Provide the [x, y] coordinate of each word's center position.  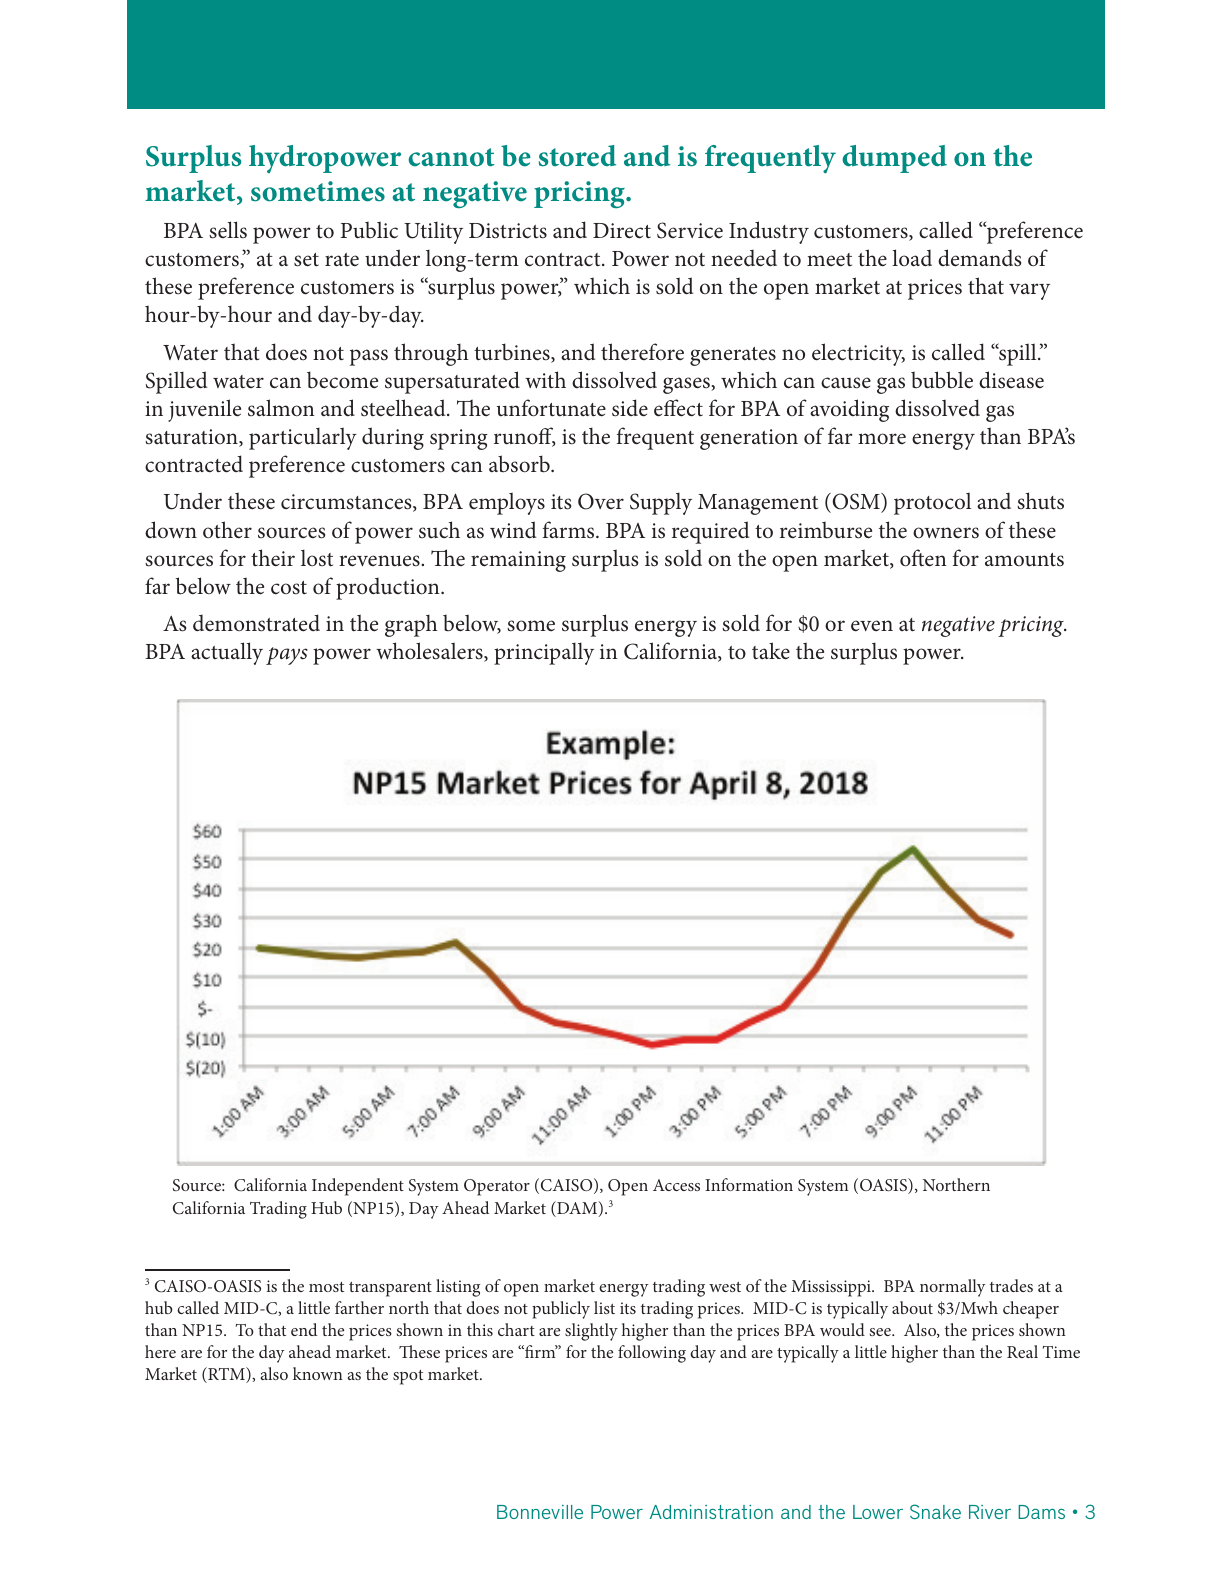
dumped [894, 159]
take [771, 651]
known [318, 1373]
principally [544, 653]
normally [952, 1288]
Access [676, 1185]
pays [287, 656]
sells [228, 230]
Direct [622, 231]
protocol [932, 503]
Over [601, 501]
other [227, 530]
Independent [358, 1187]
